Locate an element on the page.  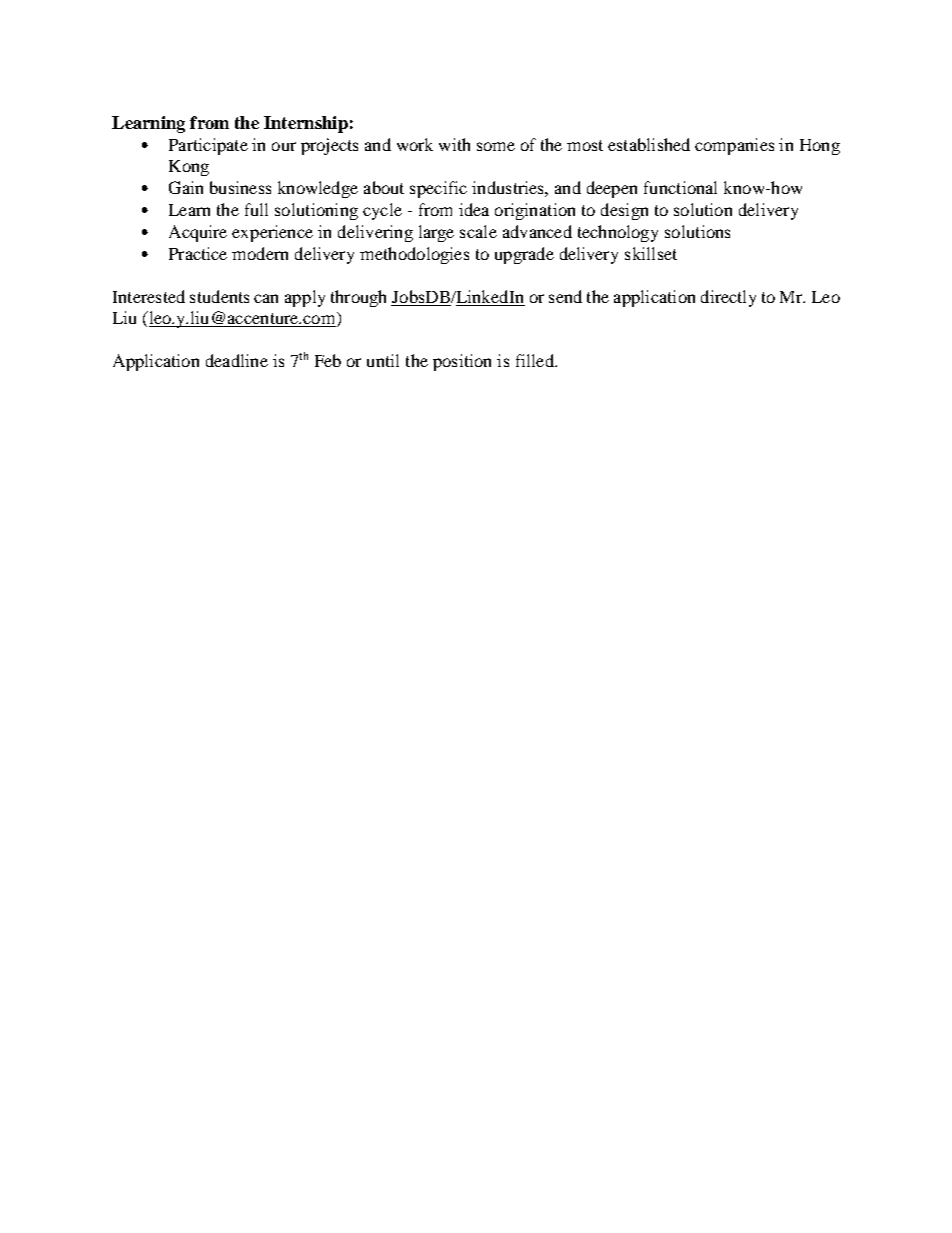
Participate is located at coordinates (208, 146).
